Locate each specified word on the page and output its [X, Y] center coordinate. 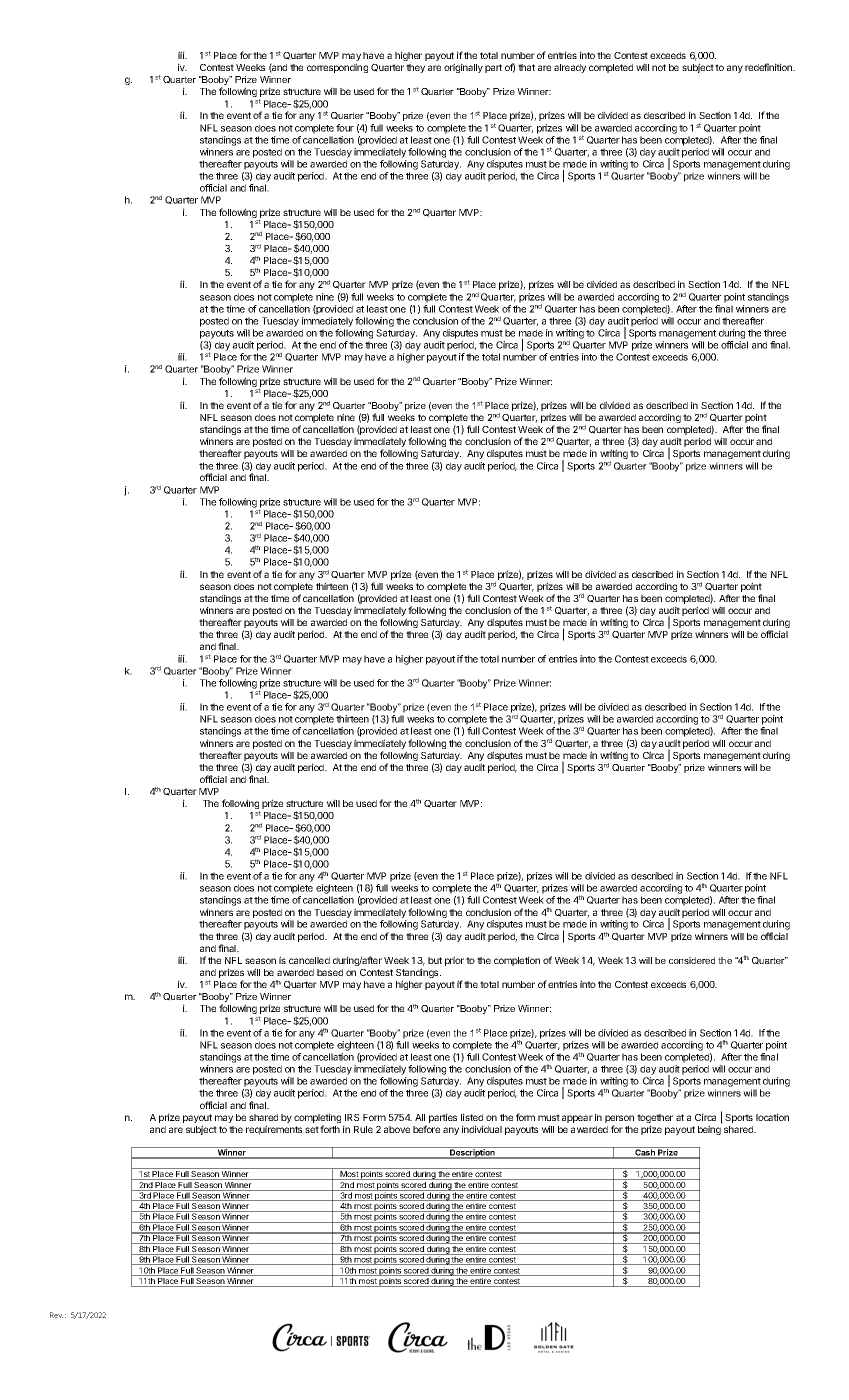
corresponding [337, 68]
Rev [56, 1315]
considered [692, 960]
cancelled [309, 960]
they [415, 68]
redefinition [769, 67]
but [435, 960]
